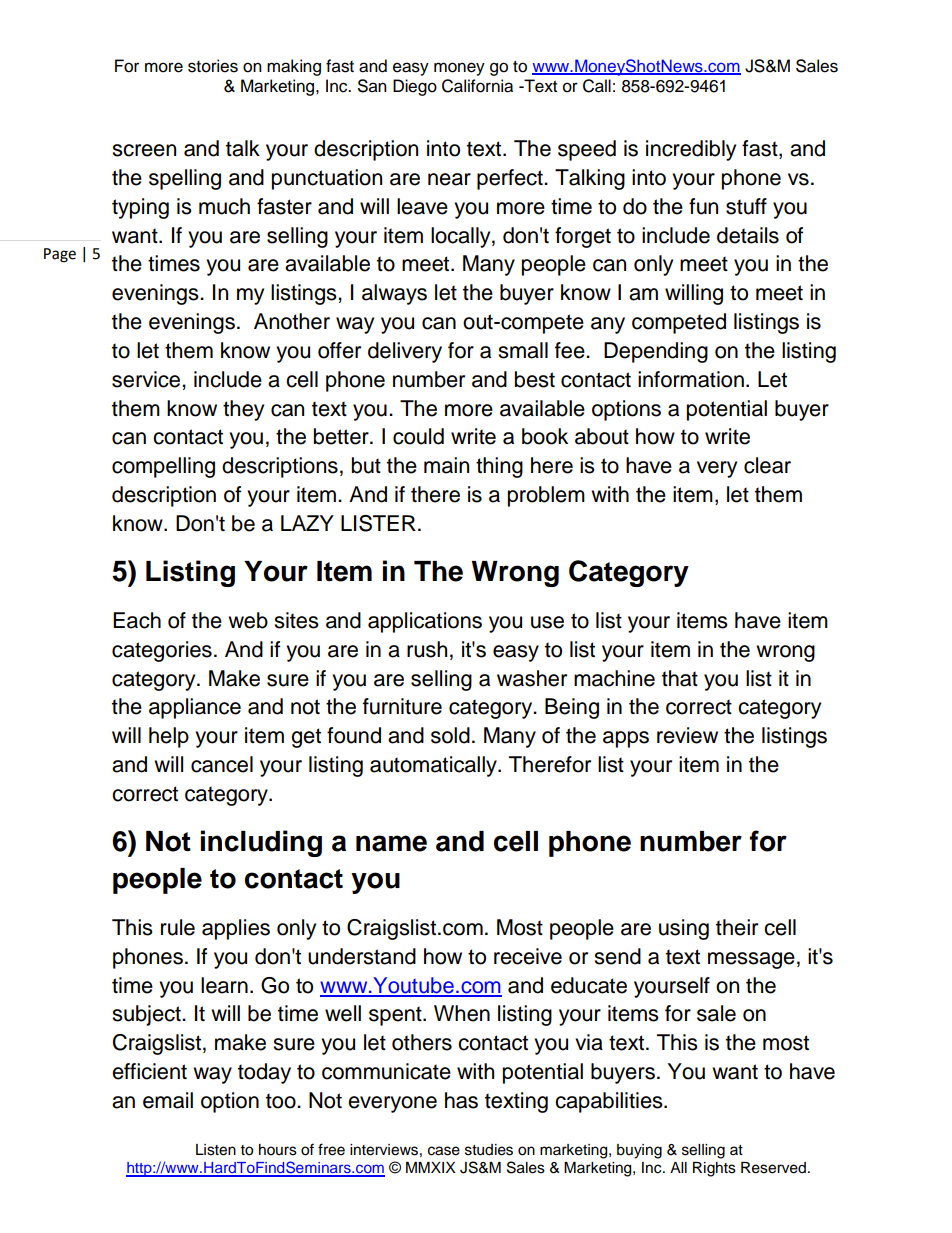 Image resolution: width=952 pixels, height=1233 pixels. What do you see at coordinates (415, 87) in the document?
I see `Diego` at bounding box center [415, 87].
